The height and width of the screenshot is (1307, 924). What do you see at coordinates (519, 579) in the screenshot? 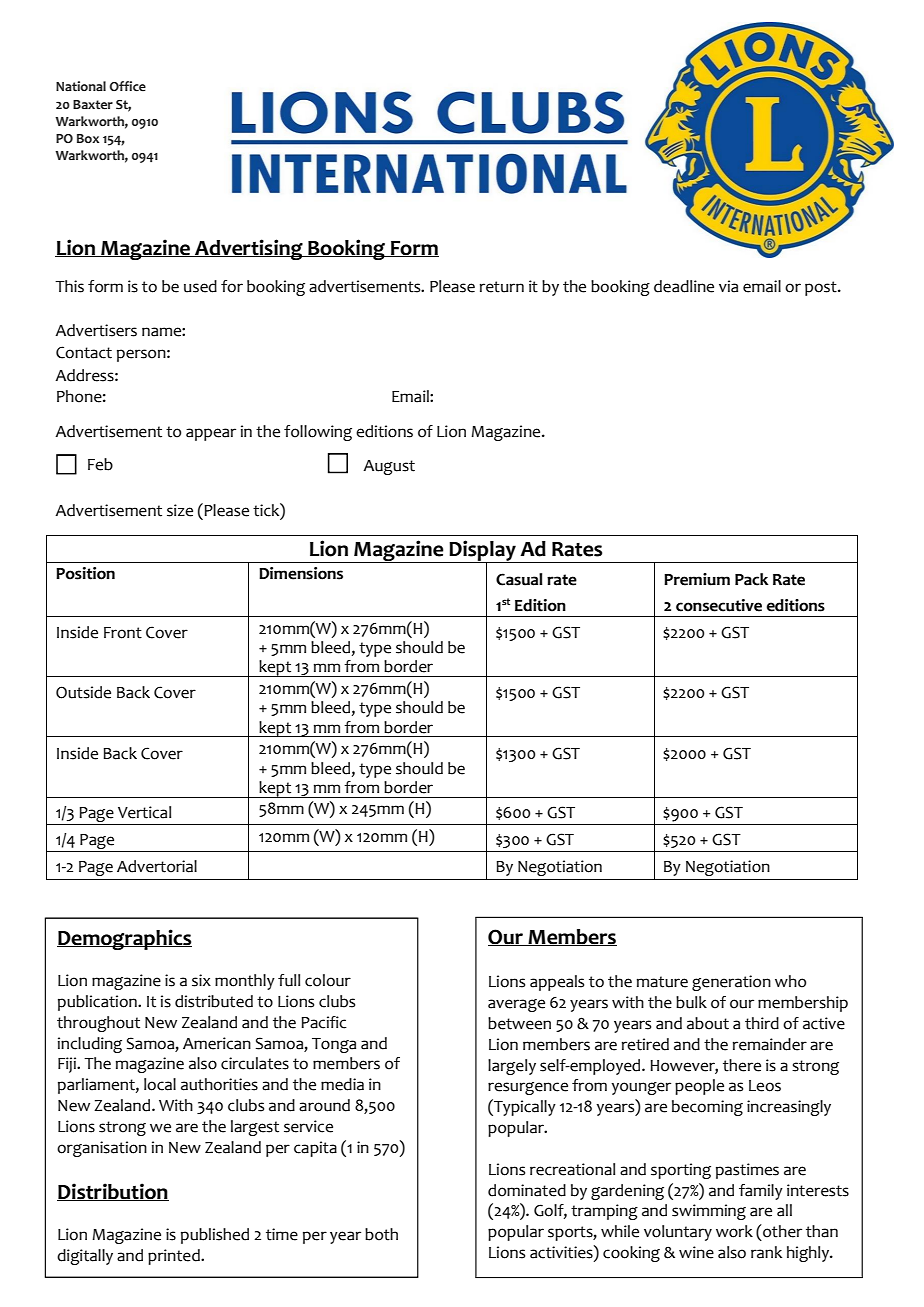
I see `Casual` at bounding box center [519, 579].
